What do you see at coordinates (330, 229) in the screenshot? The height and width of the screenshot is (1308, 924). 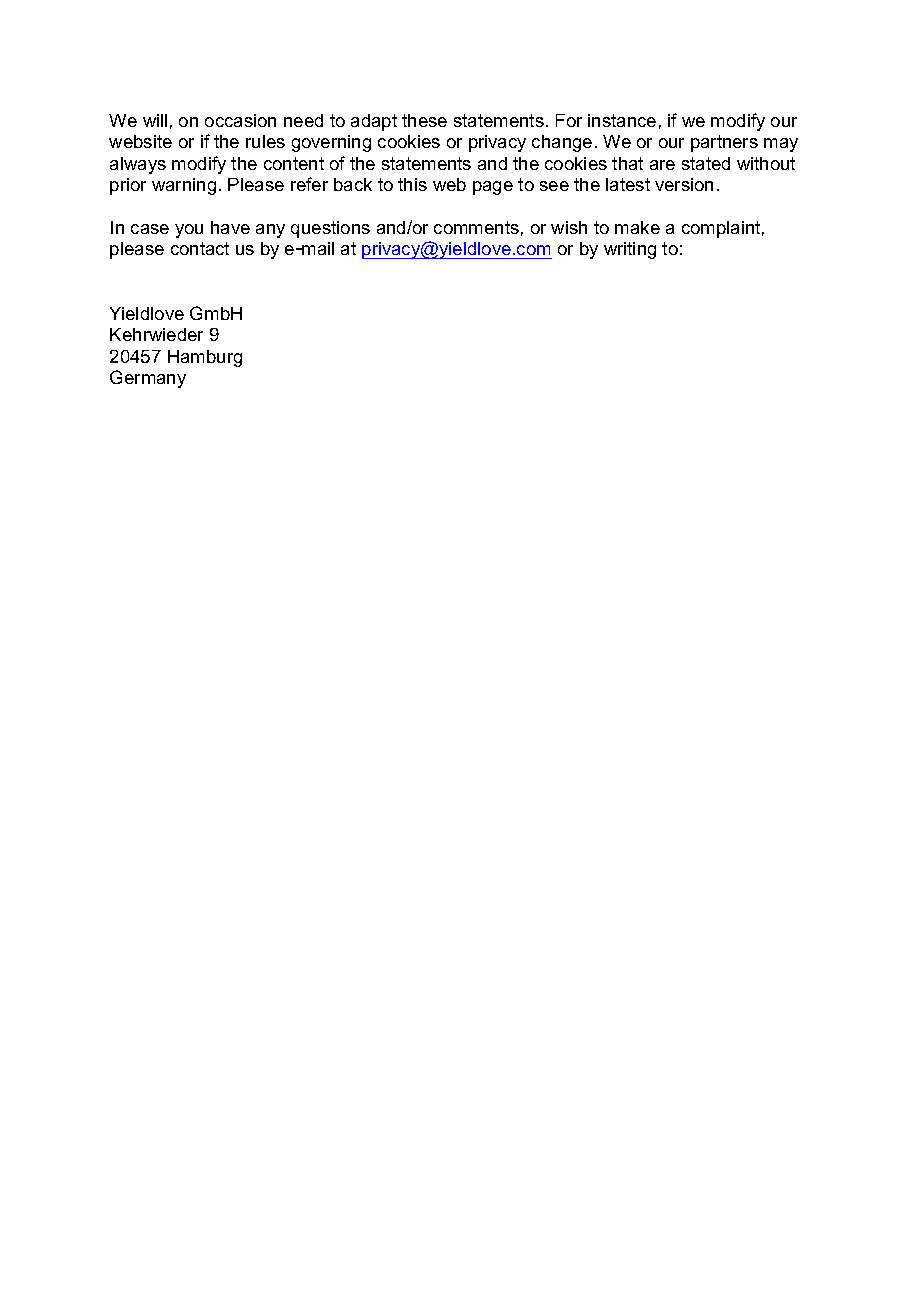 I see `questions` at bounding box center [330, 229].
